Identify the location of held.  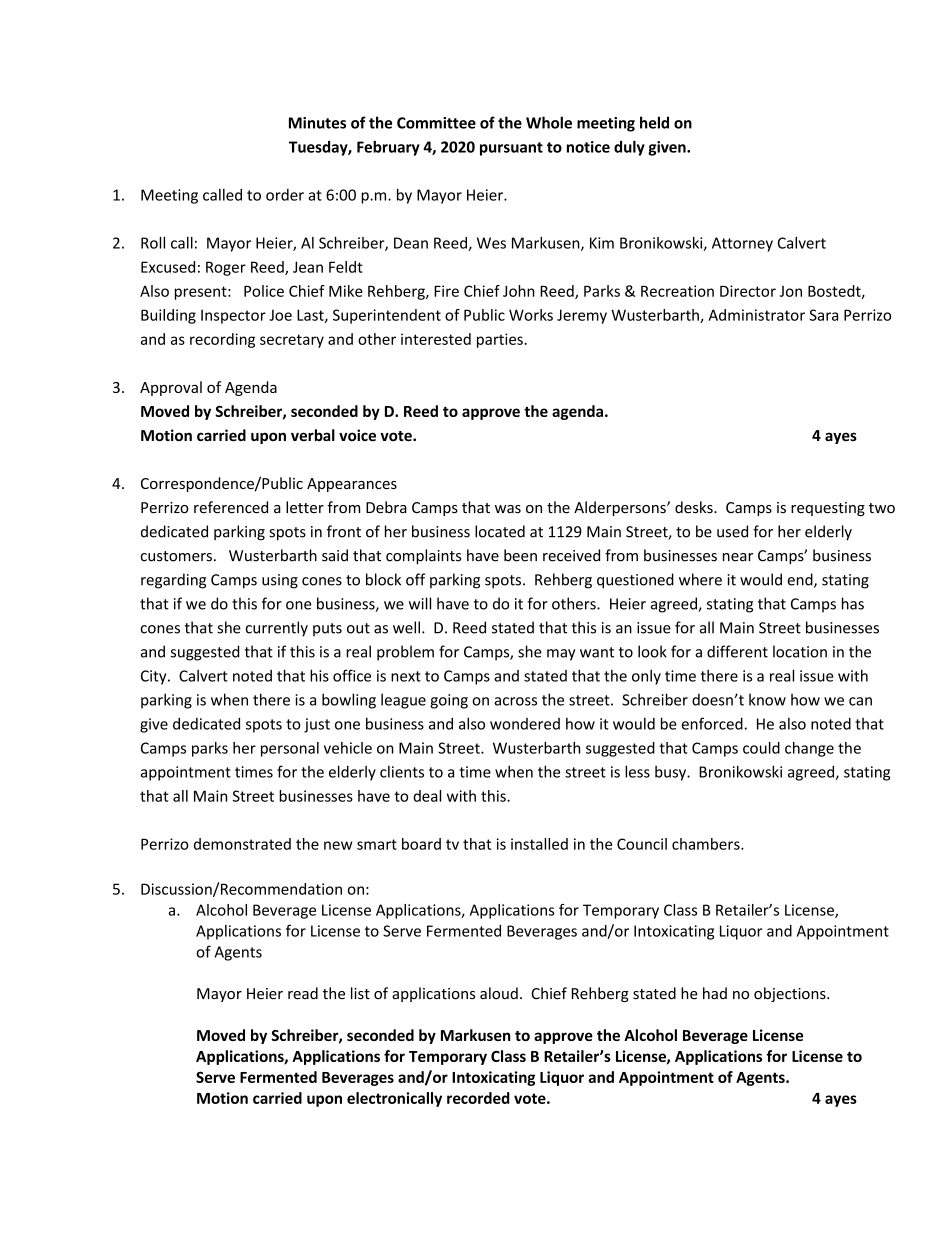
(654, 122).
